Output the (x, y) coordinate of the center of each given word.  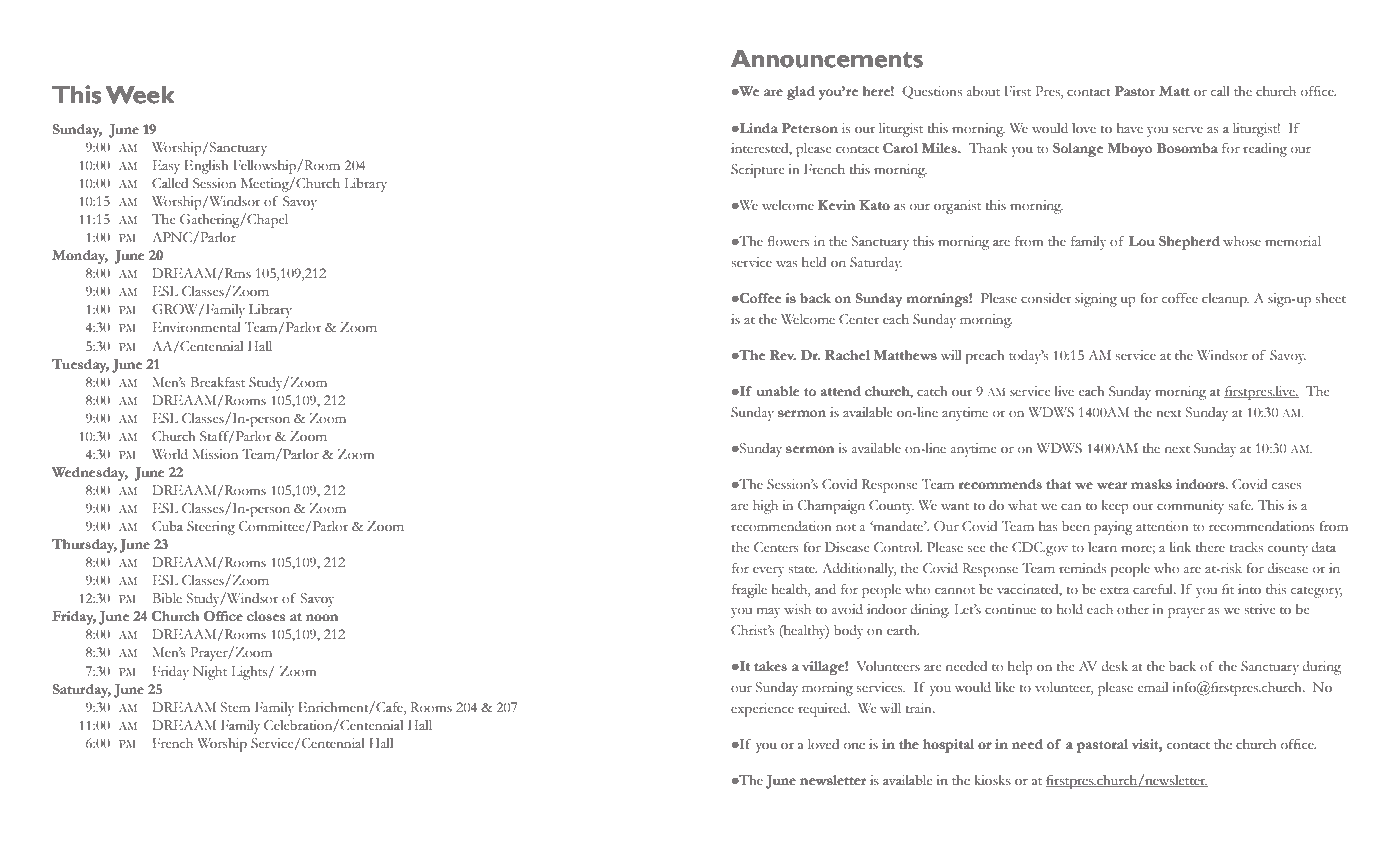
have (1130, 128)
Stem (235, 707)
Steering (211, 528)
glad (801, 93)
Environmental (197, 327)
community (1190, 507)
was (786, 264)
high (765, 507)
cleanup (1225, 300)
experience (762, 710)
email (1153, 687)
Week (140, 94)
